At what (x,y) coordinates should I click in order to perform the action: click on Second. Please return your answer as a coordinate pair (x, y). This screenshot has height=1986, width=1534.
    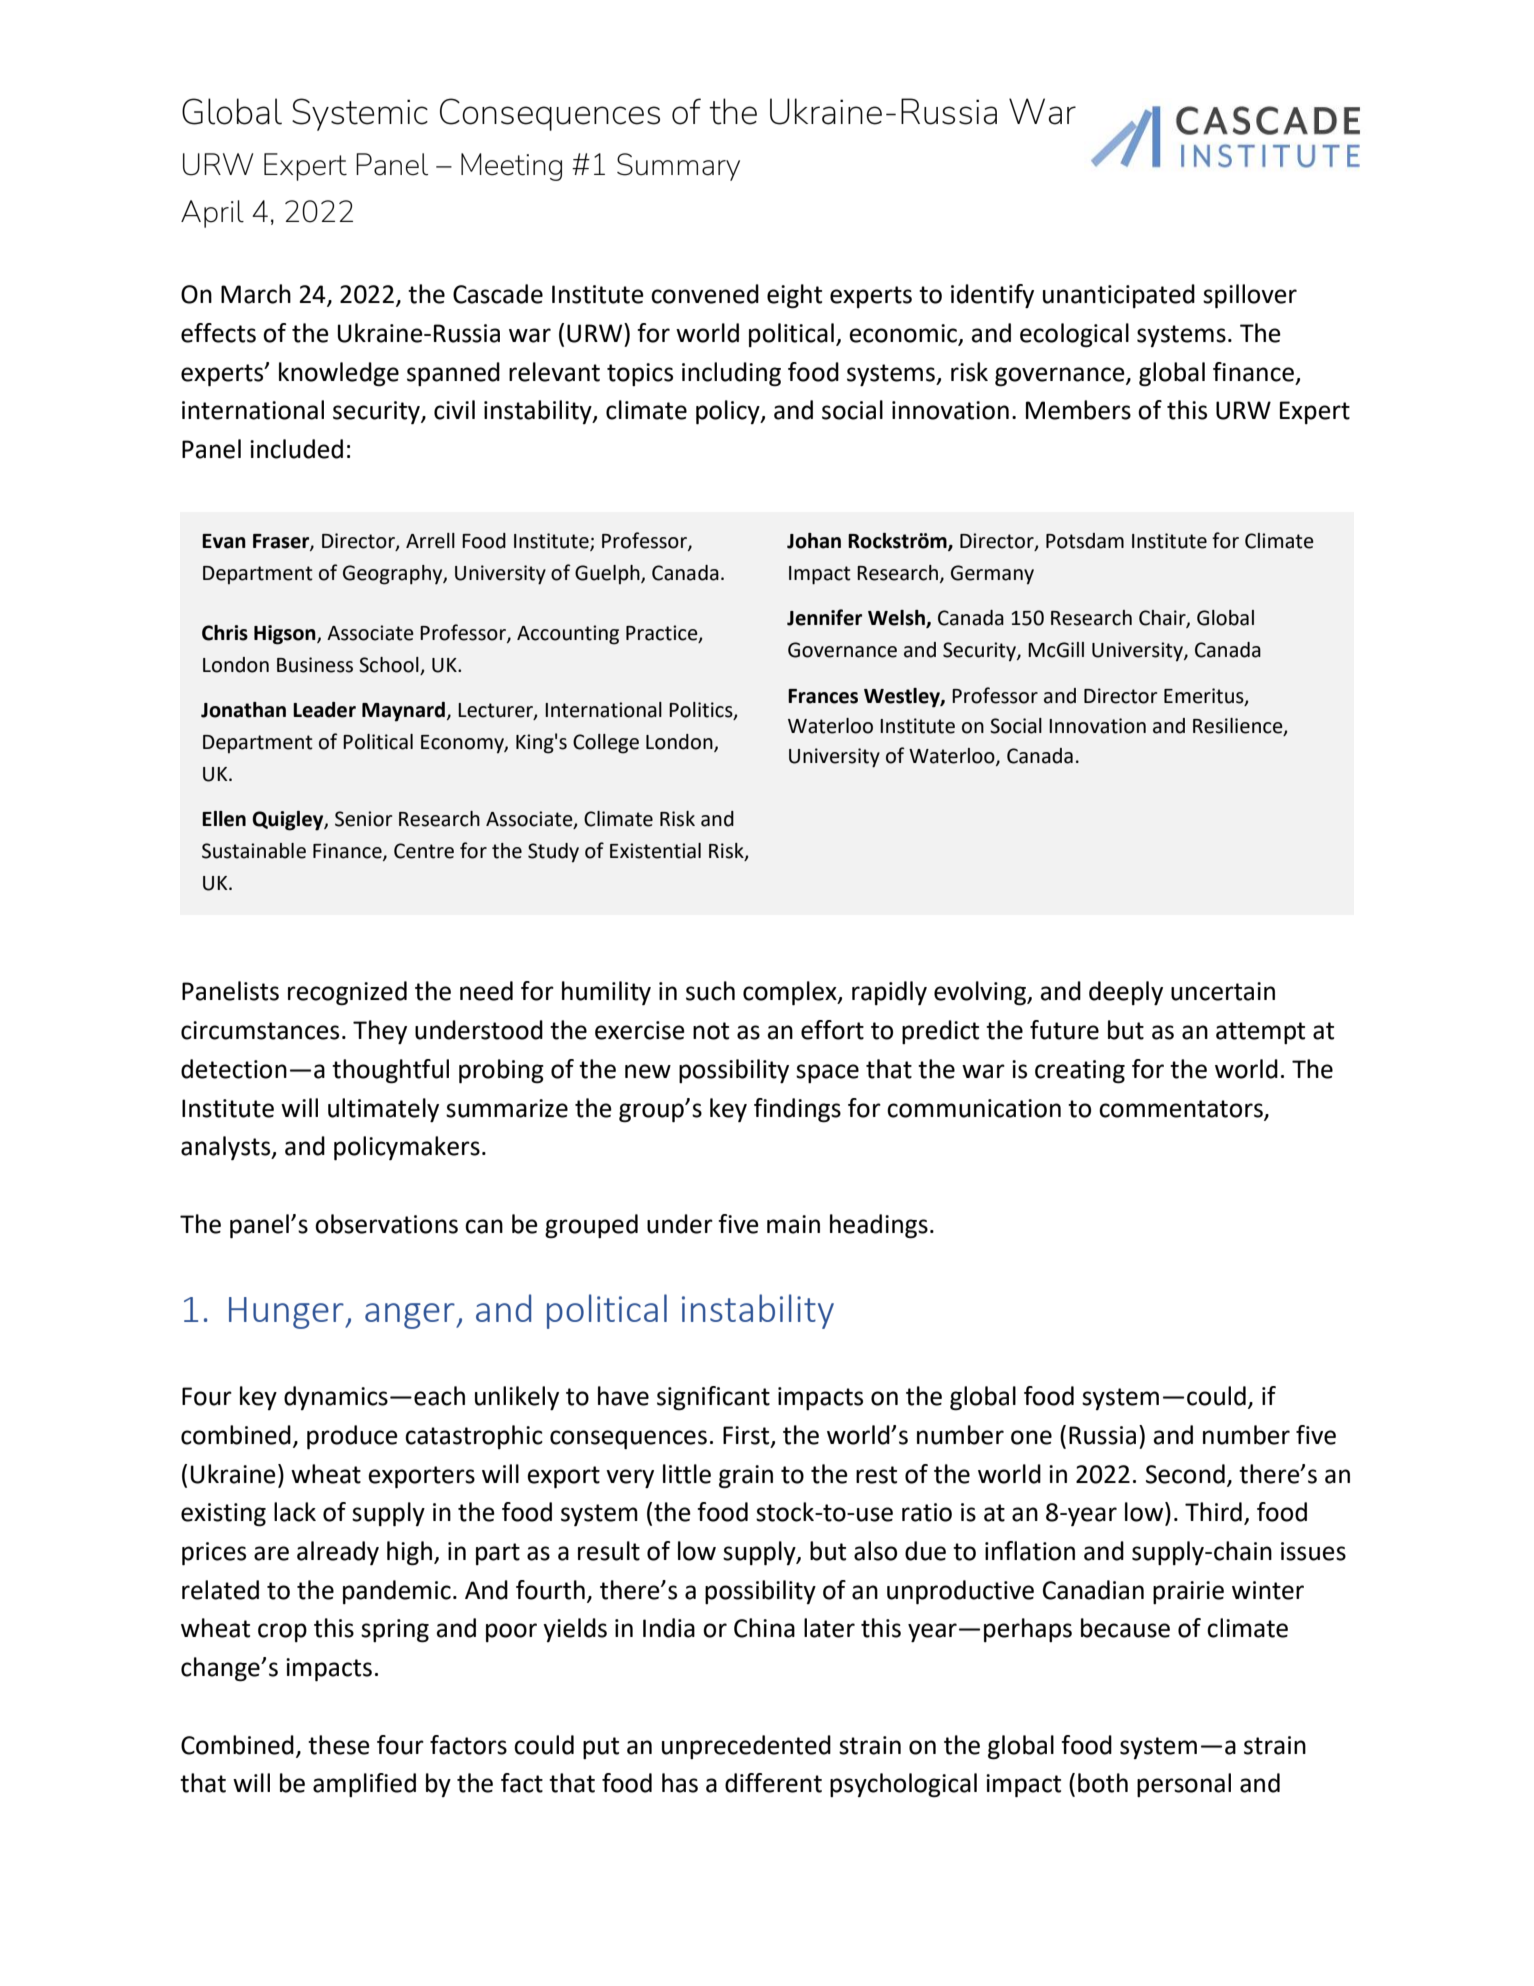
    Looking at the image, I should click on (1185, 1474).
